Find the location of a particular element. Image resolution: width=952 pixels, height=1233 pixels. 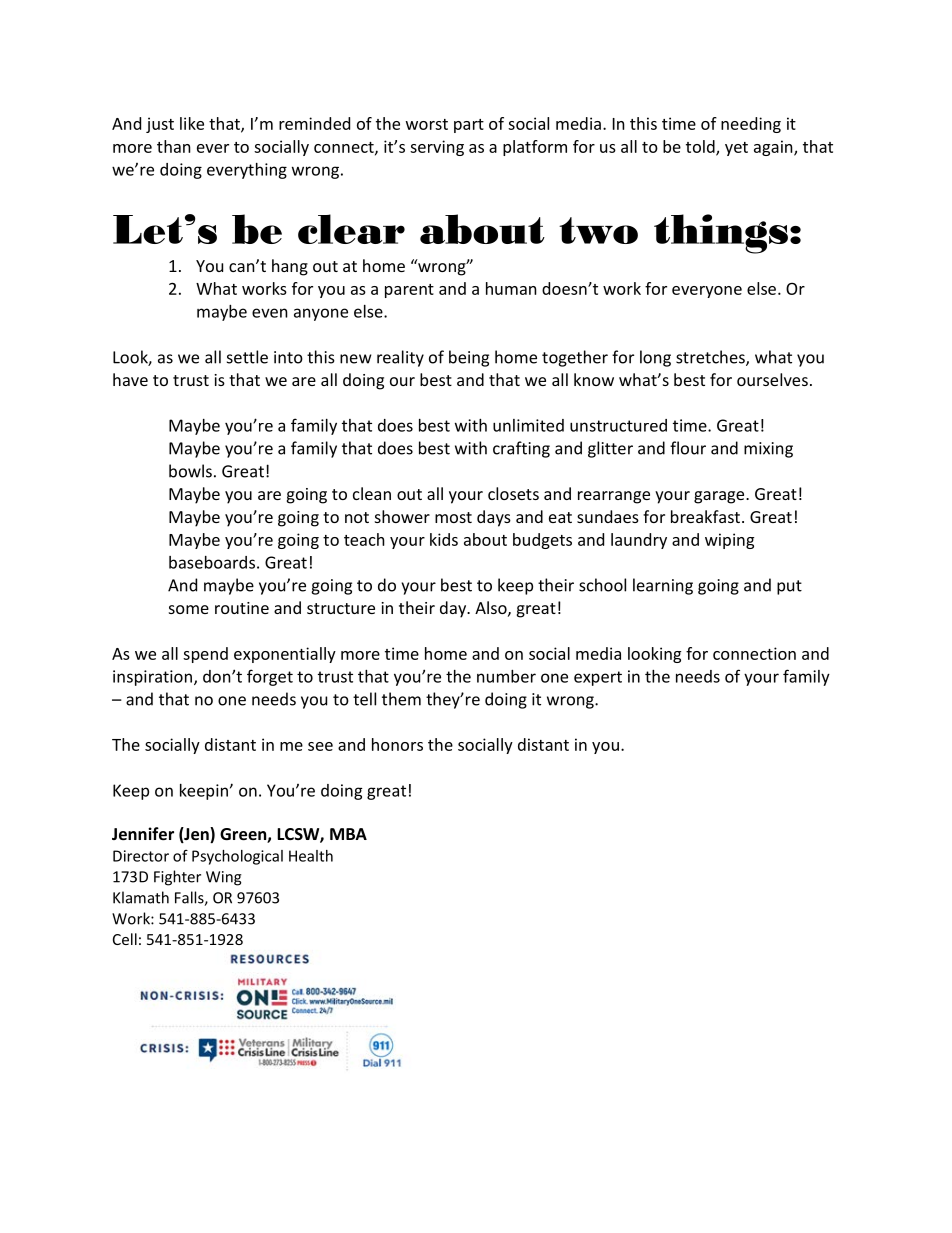

being is located at coordinates (469, 358).
